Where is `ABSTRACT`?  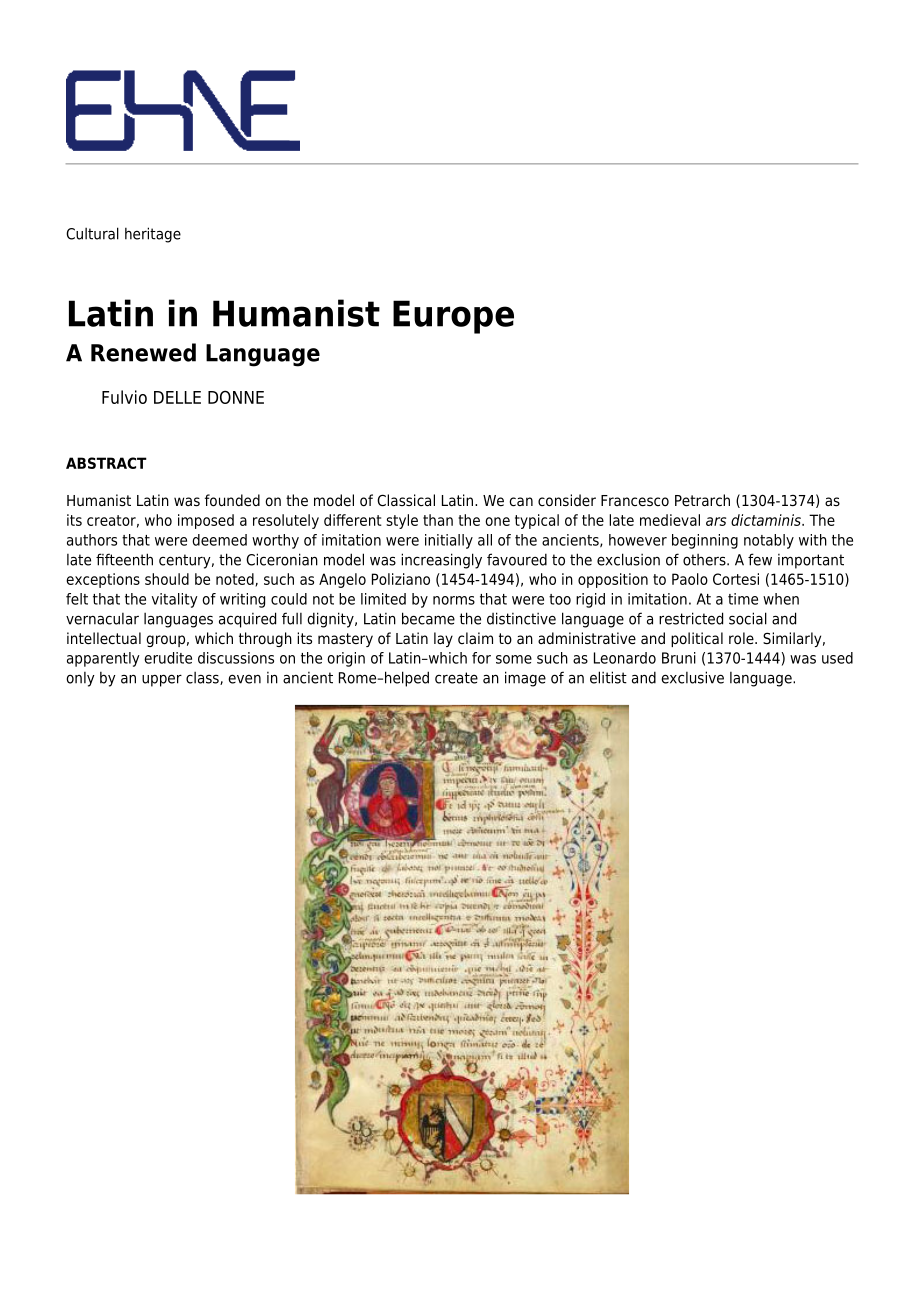
ABSTRACT is located at coordinates (106, 463).
